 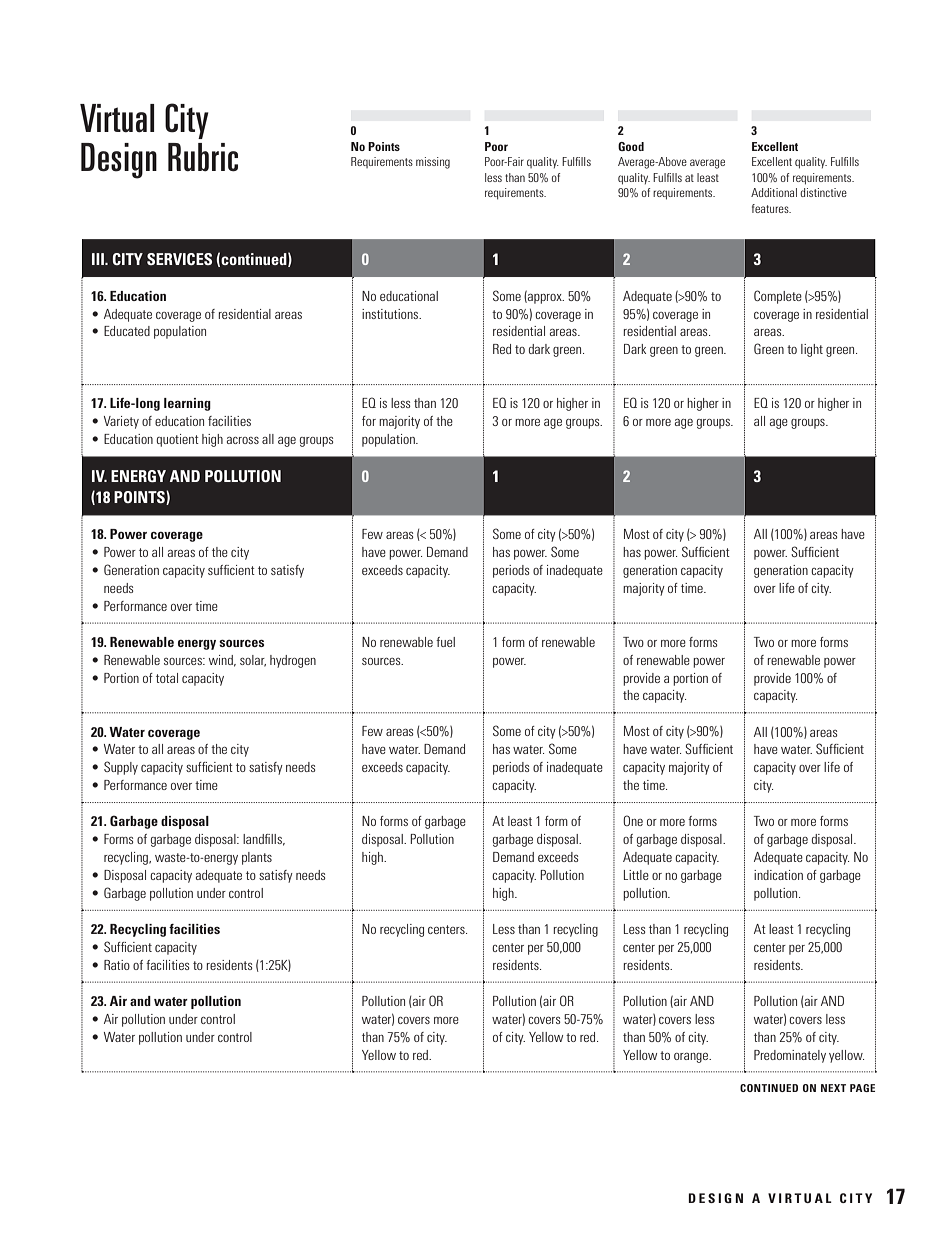 I want to click on PAGE, so click(x=862, y=1088).
